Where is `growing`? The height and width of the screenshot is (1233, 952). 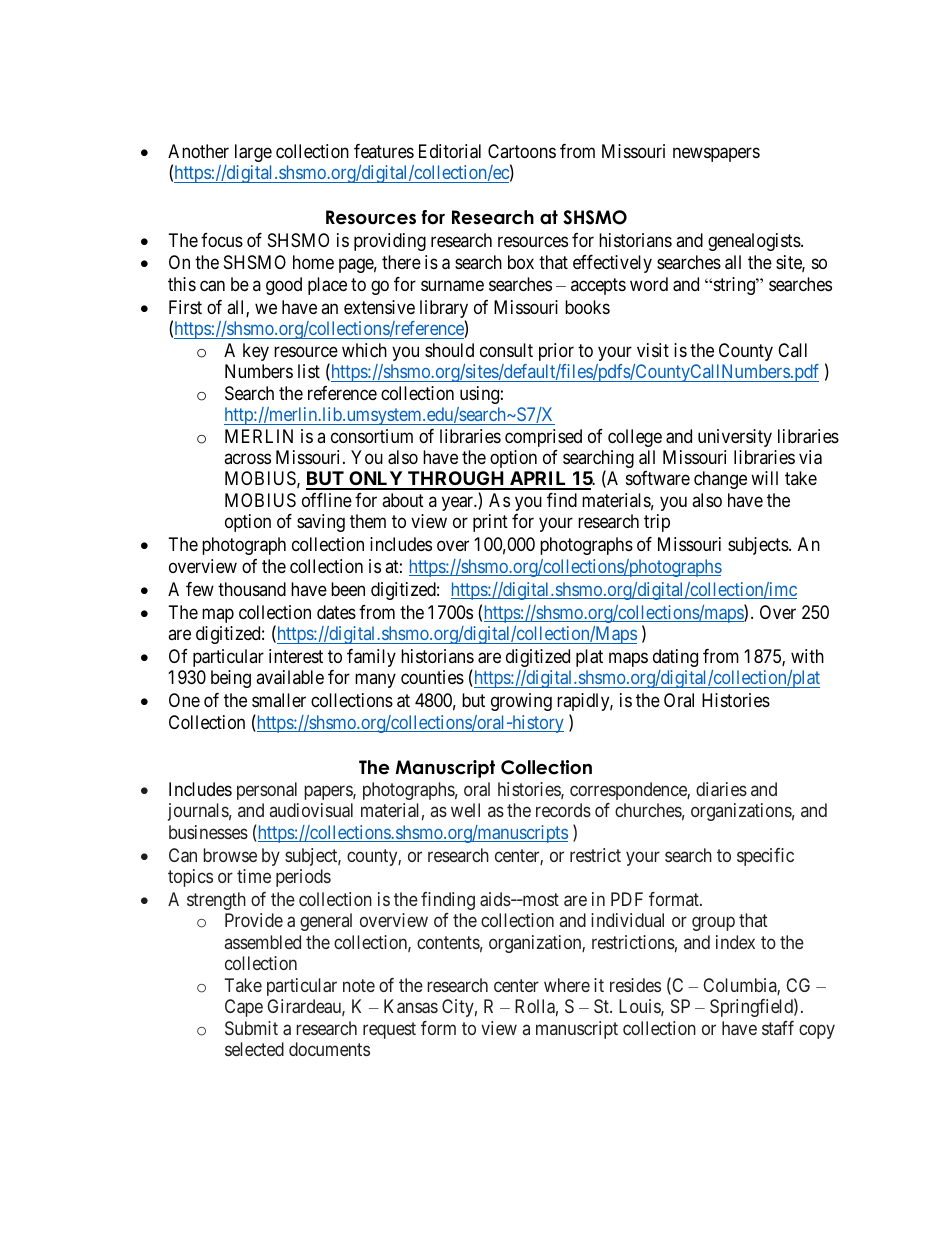
growing is located at coordinates (521, 702).
